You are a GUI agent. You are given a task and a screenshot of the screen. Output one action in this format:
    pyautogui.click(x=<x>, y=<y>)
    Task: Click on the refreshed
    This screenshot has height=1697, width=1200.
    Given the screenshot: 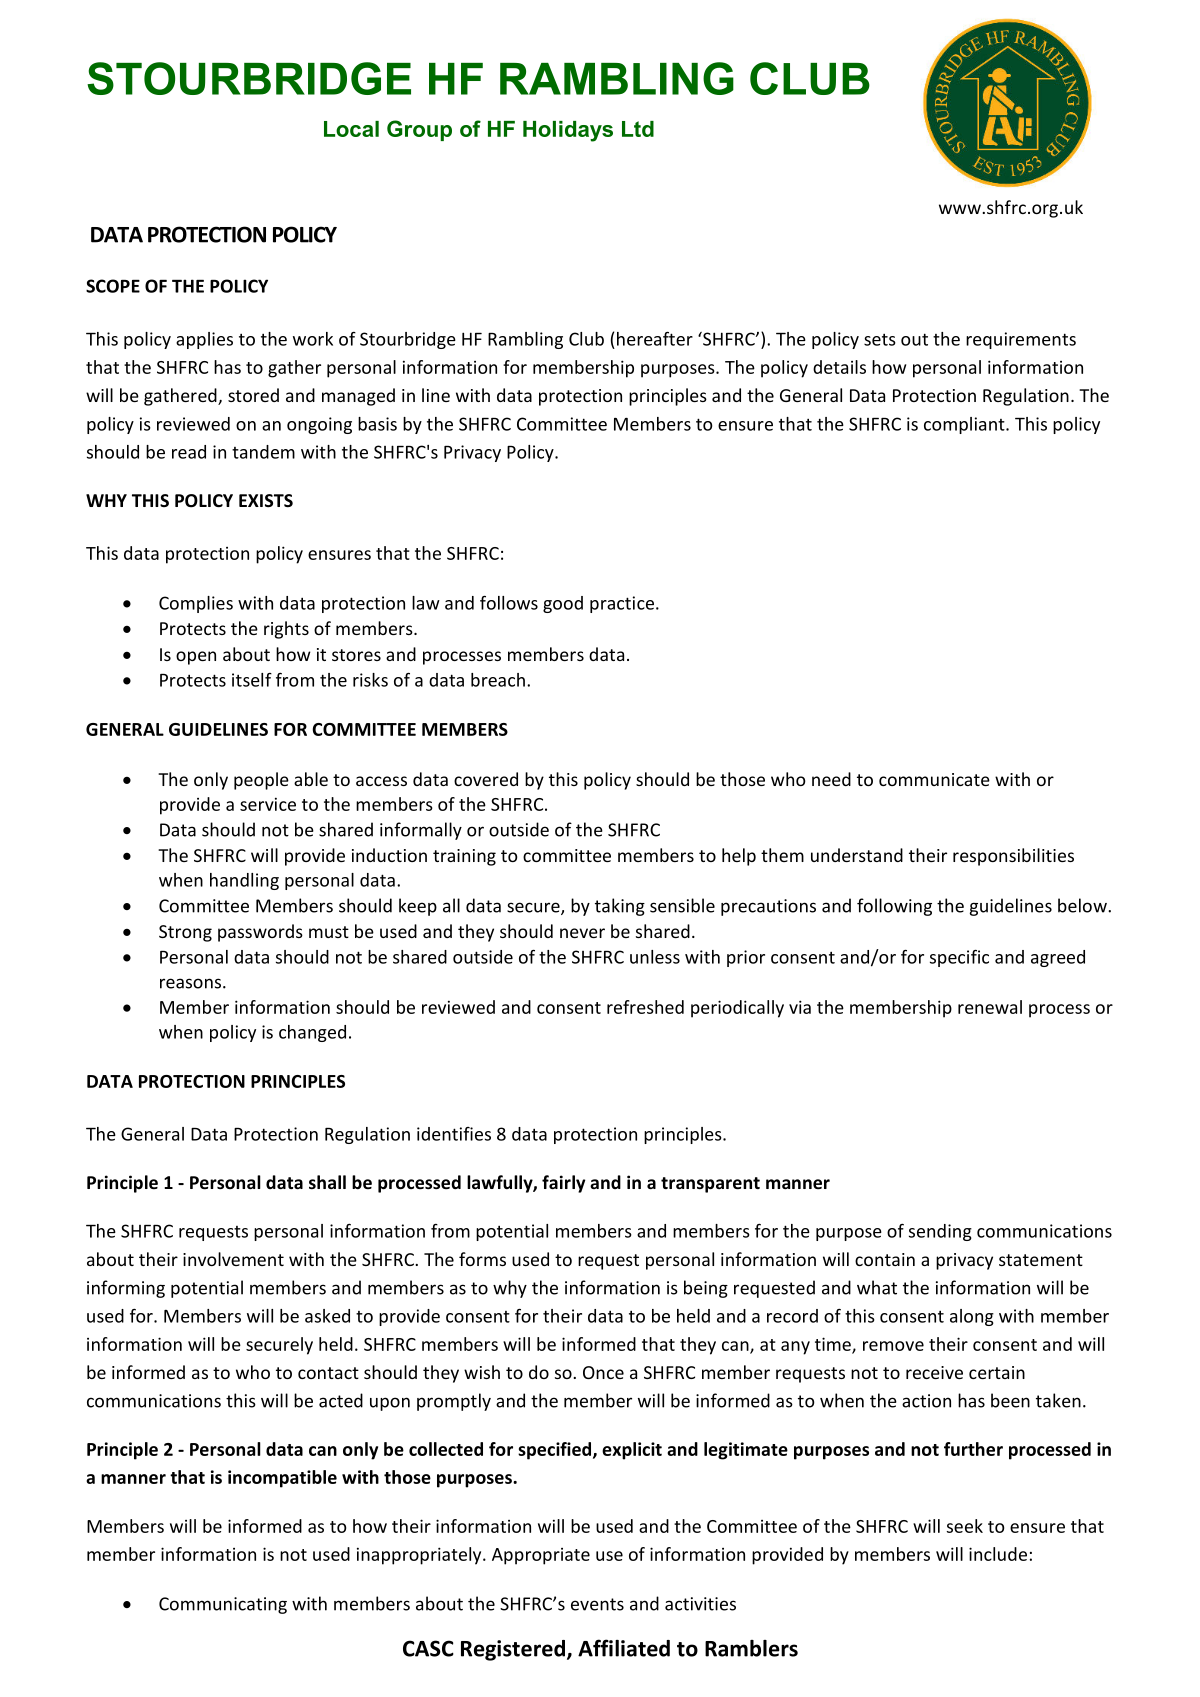 What is the action you would take?
    pyautogui.click(x=645, y=1007)
